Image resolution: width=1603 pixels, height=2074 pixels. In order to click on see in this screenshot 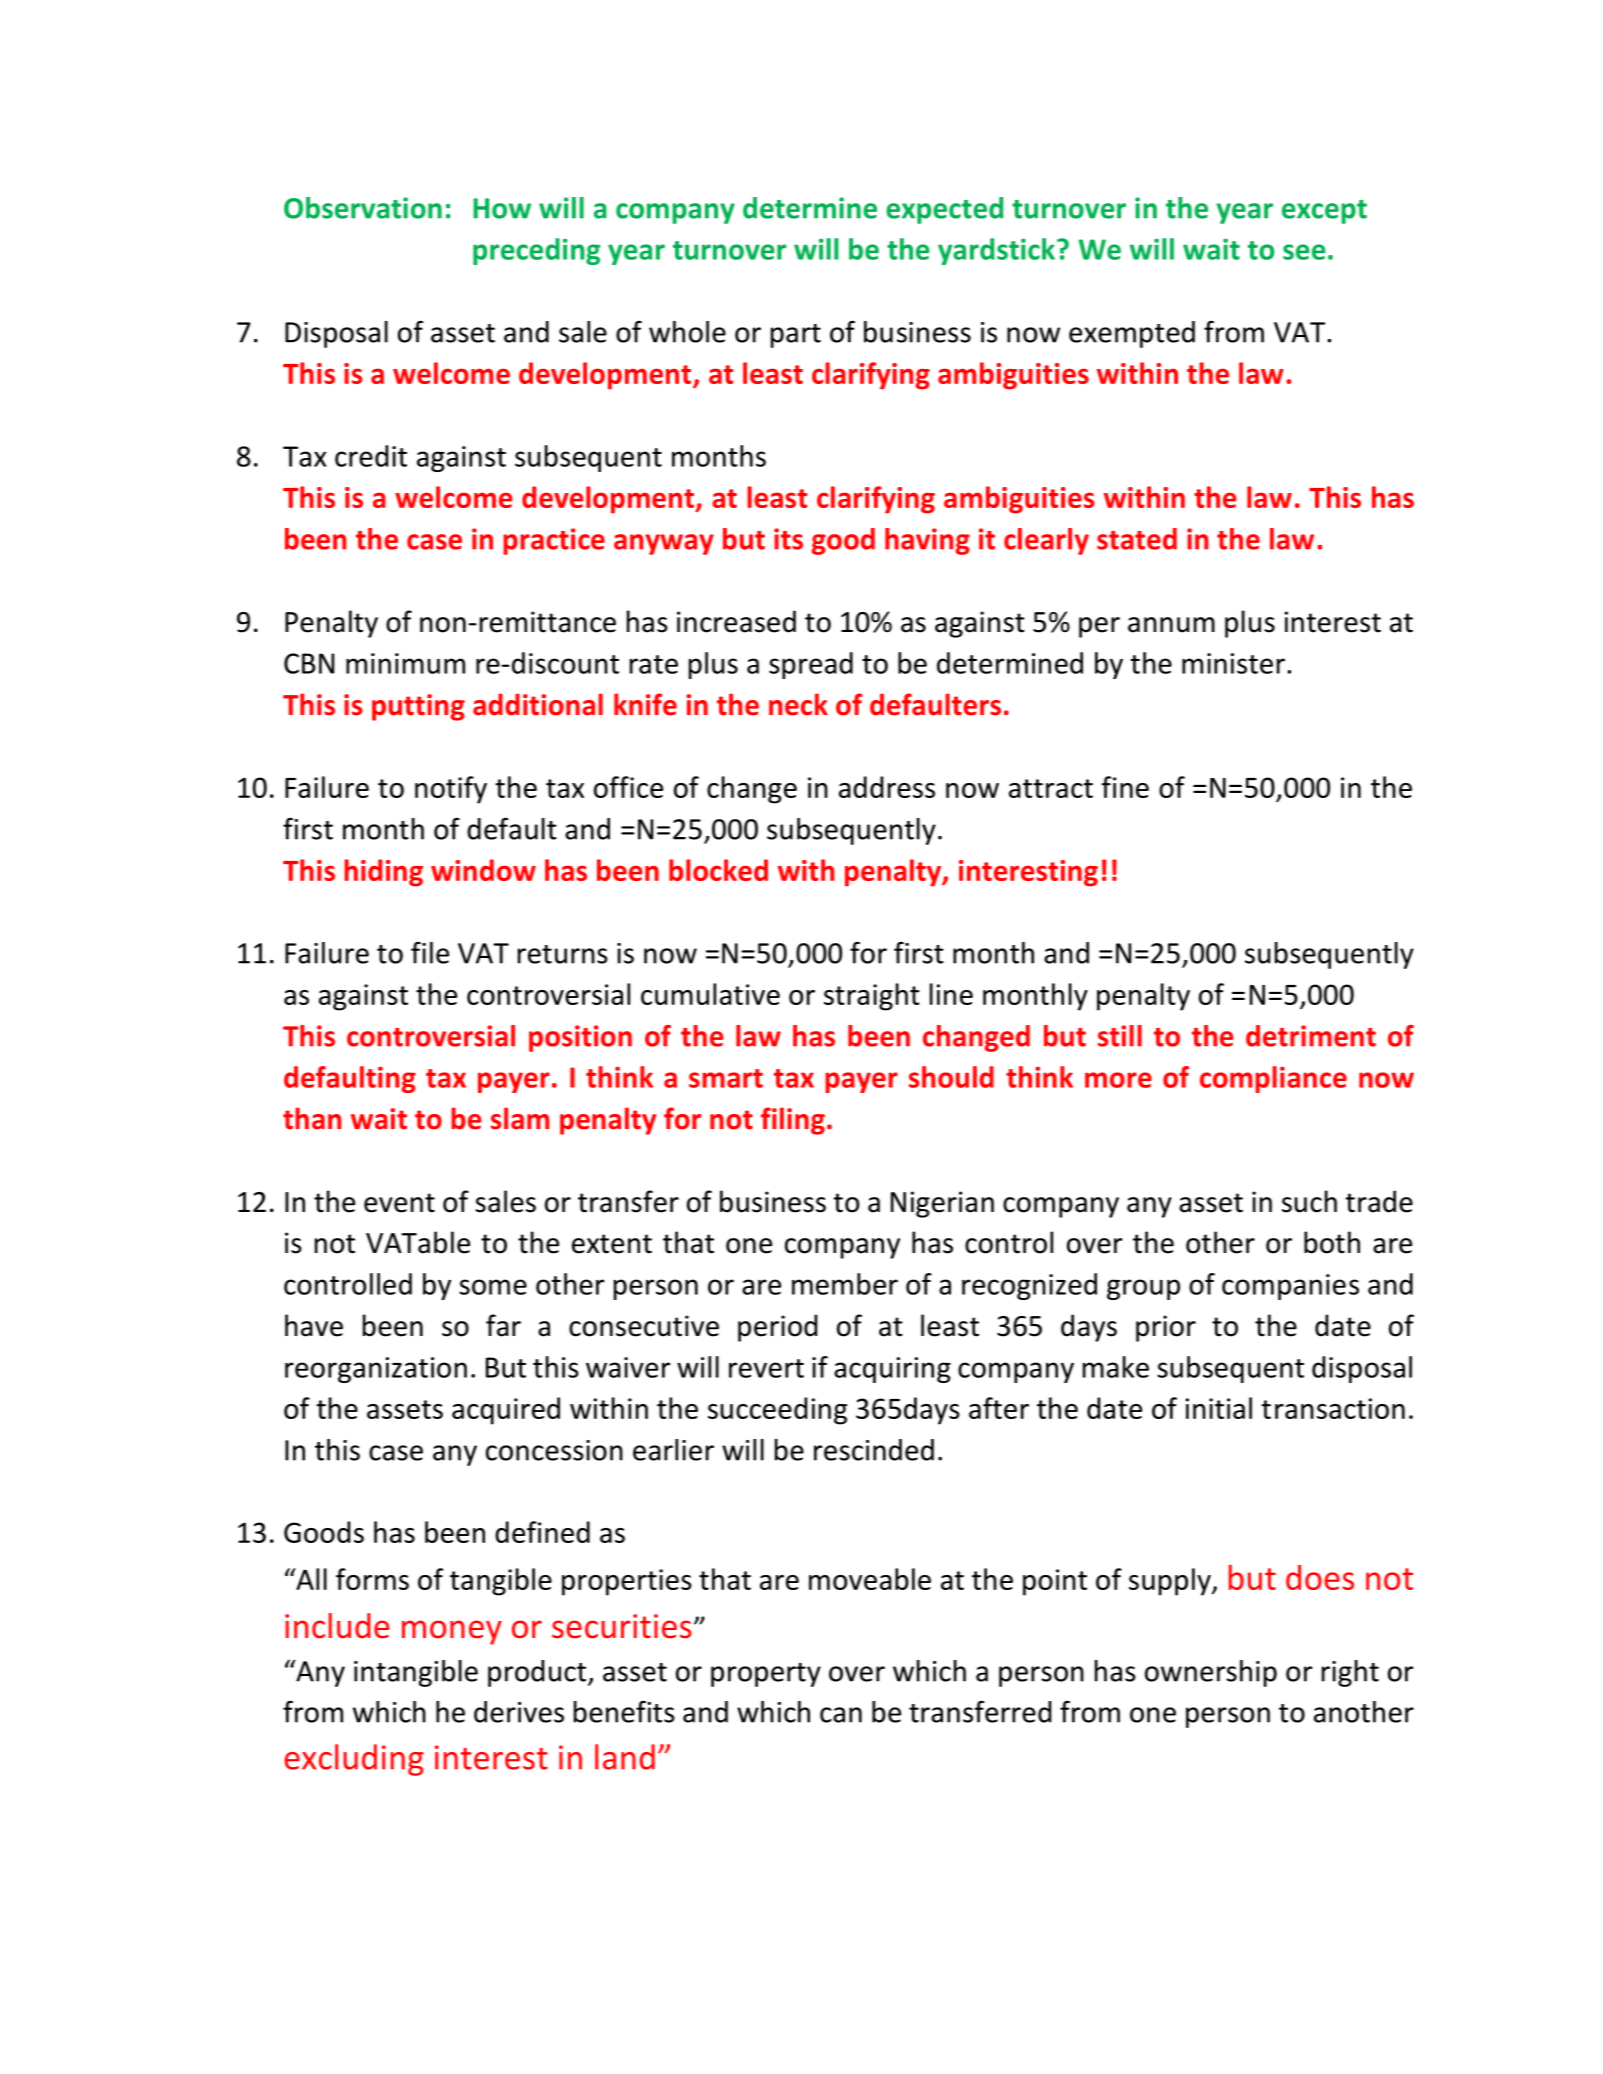, I will do `click(1304, 252)`.
